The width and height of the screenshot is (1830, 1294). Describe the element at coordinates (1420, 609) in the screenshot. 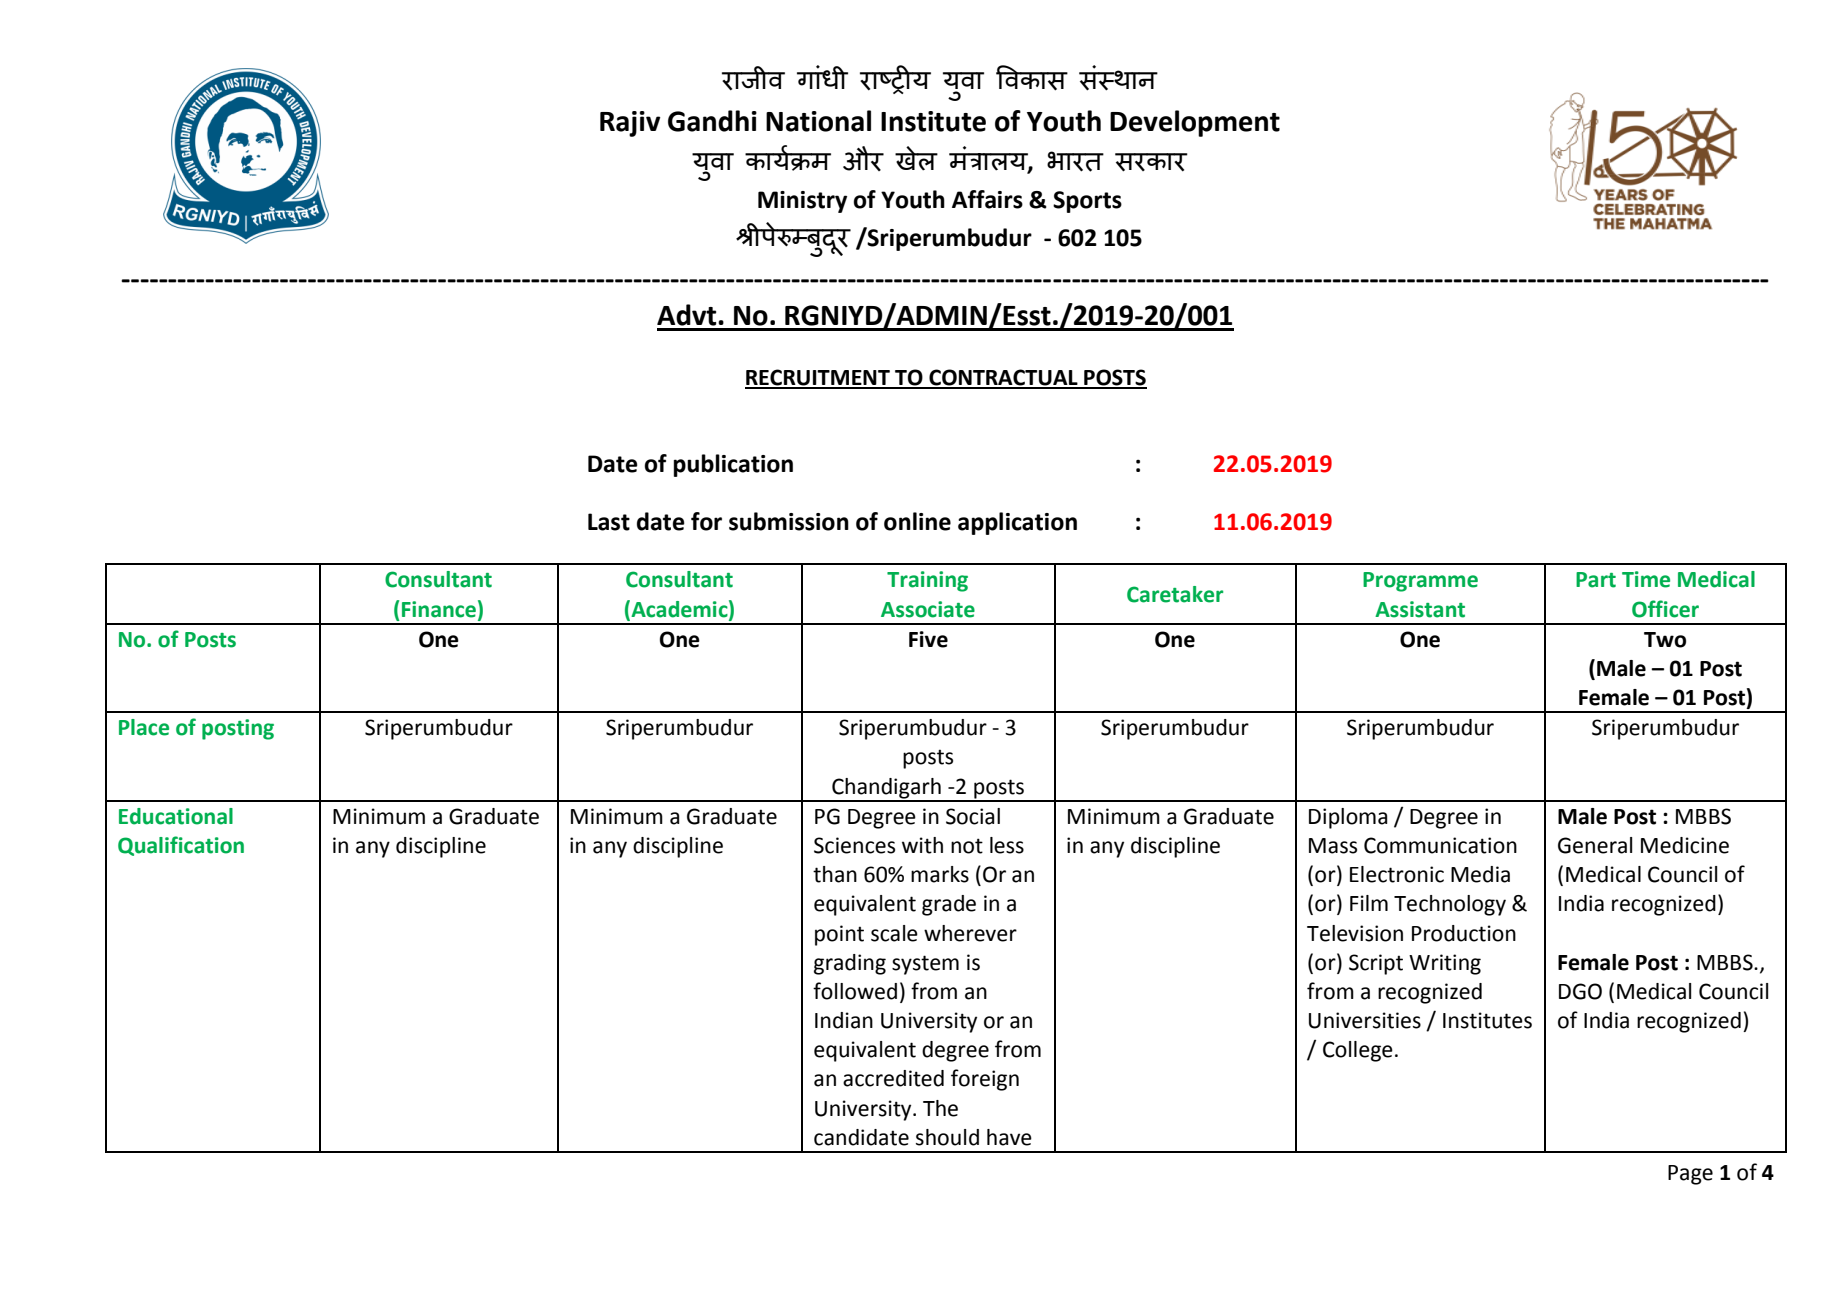

I see `Assistant` at that location.
